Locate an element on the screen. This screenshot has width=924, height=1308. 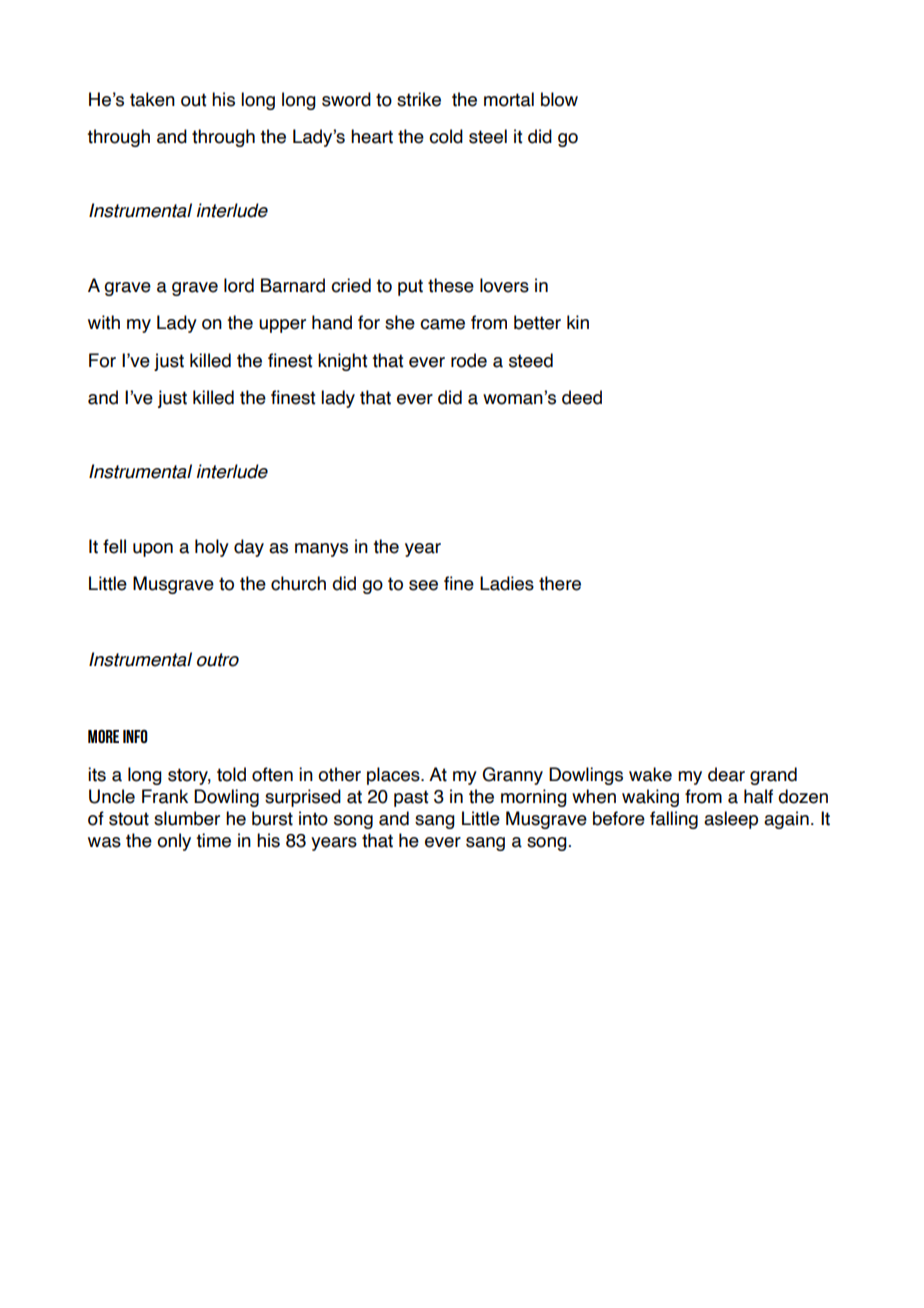
see is located at coordinates (423, 585).
